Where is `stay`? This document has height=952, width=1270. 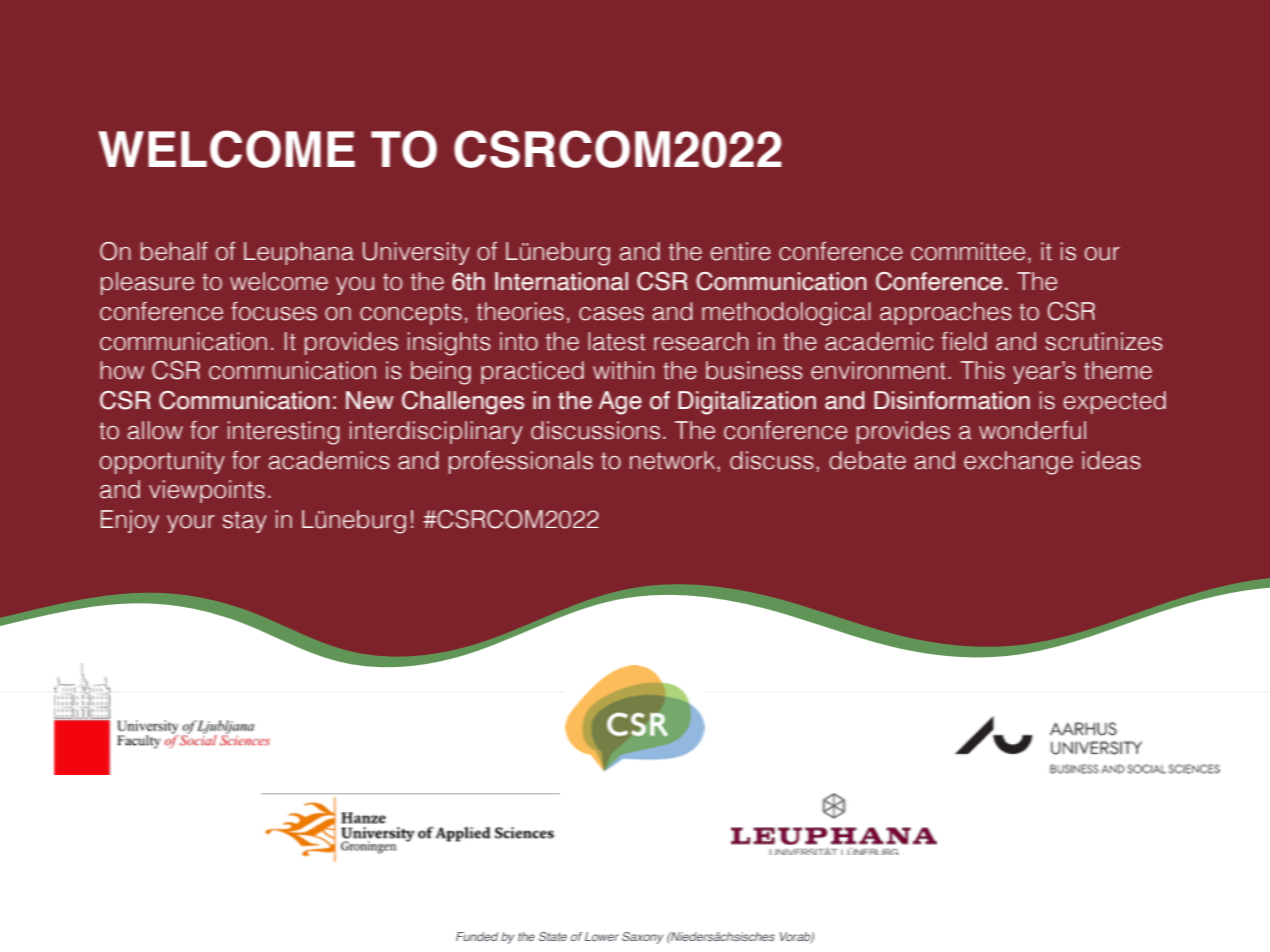 stay is located at coordinates (245, 522).
